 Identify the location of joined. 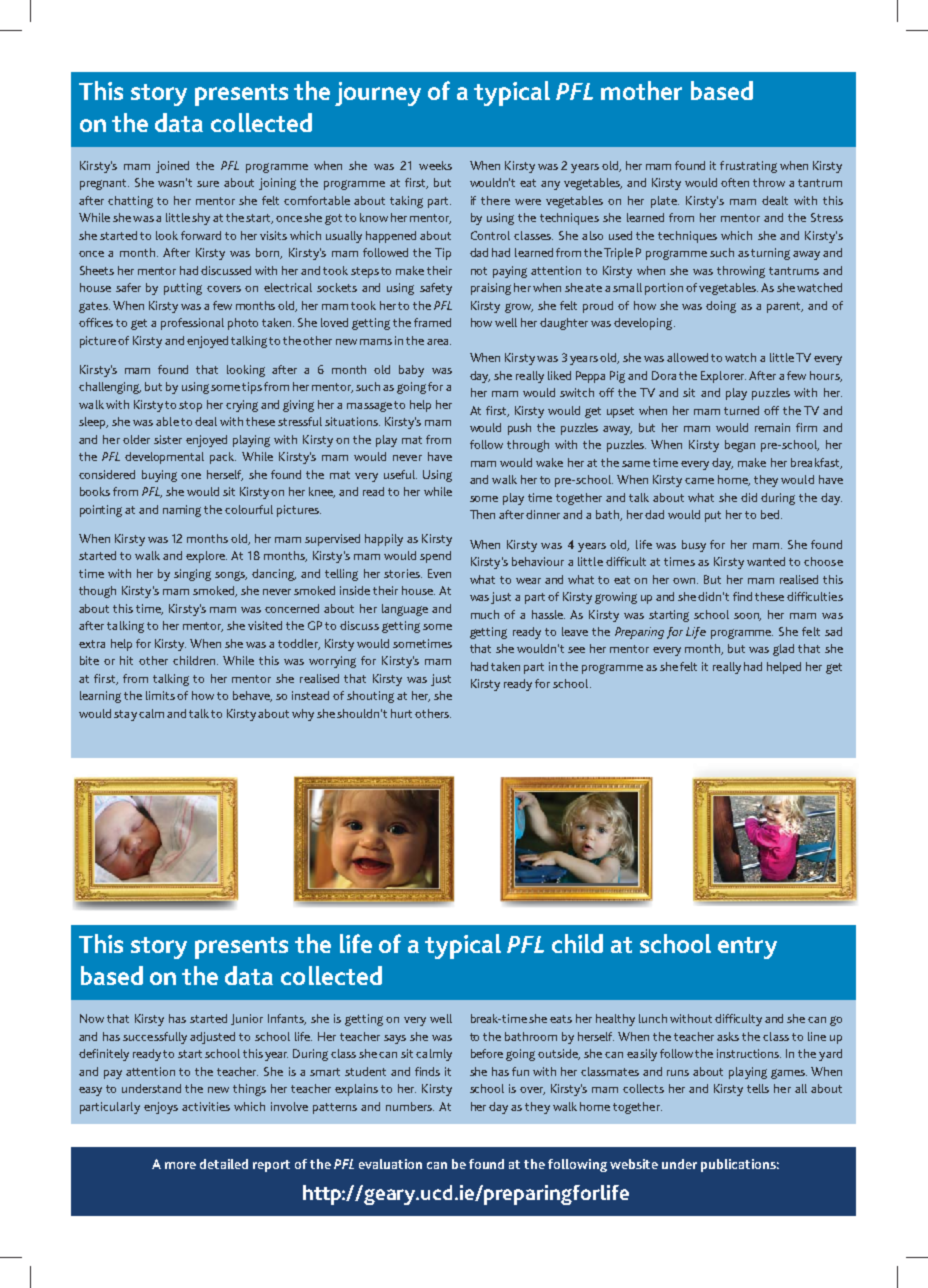
(172, 167).
